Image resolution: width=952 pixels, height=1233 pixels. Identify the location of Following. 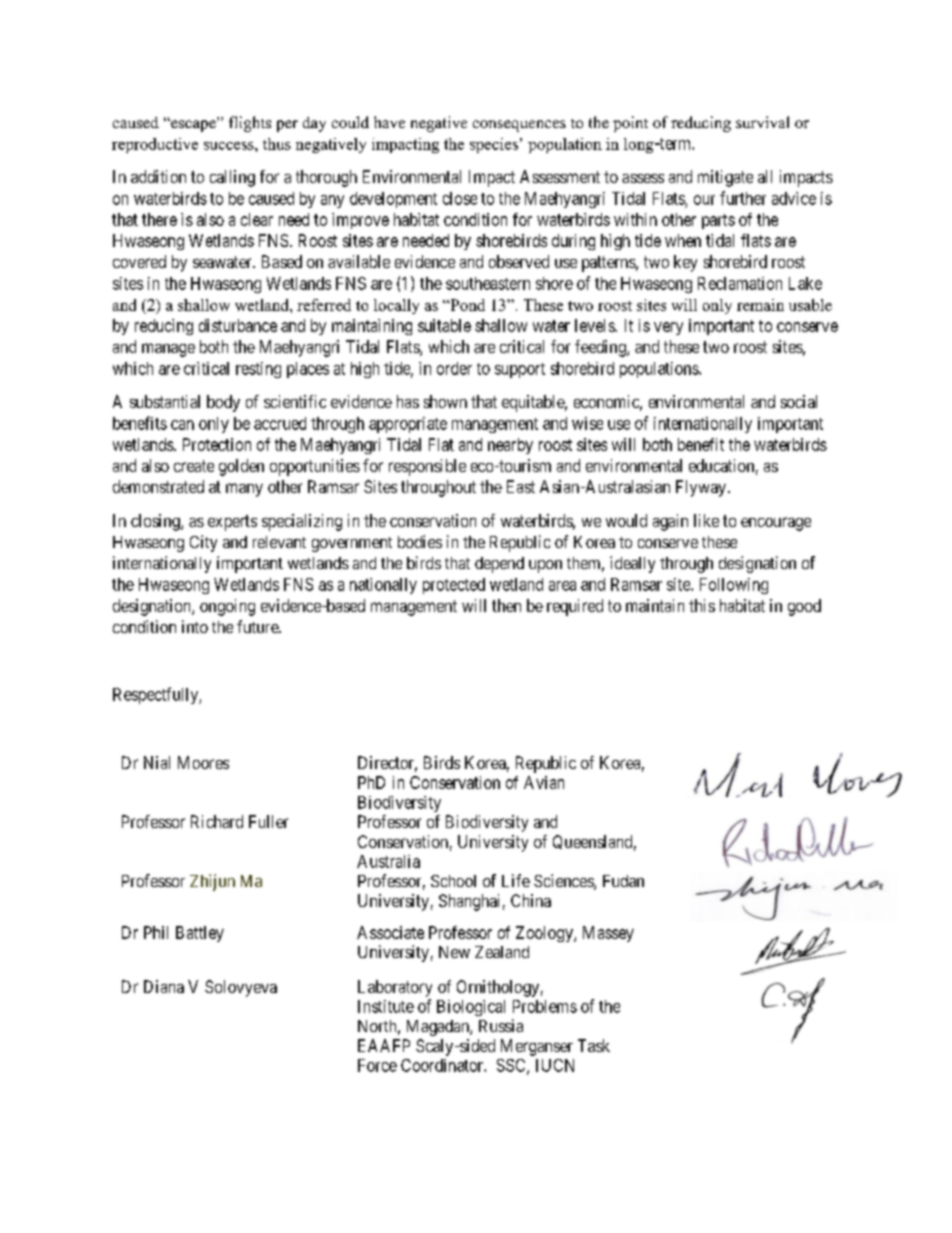
(734, 586).
